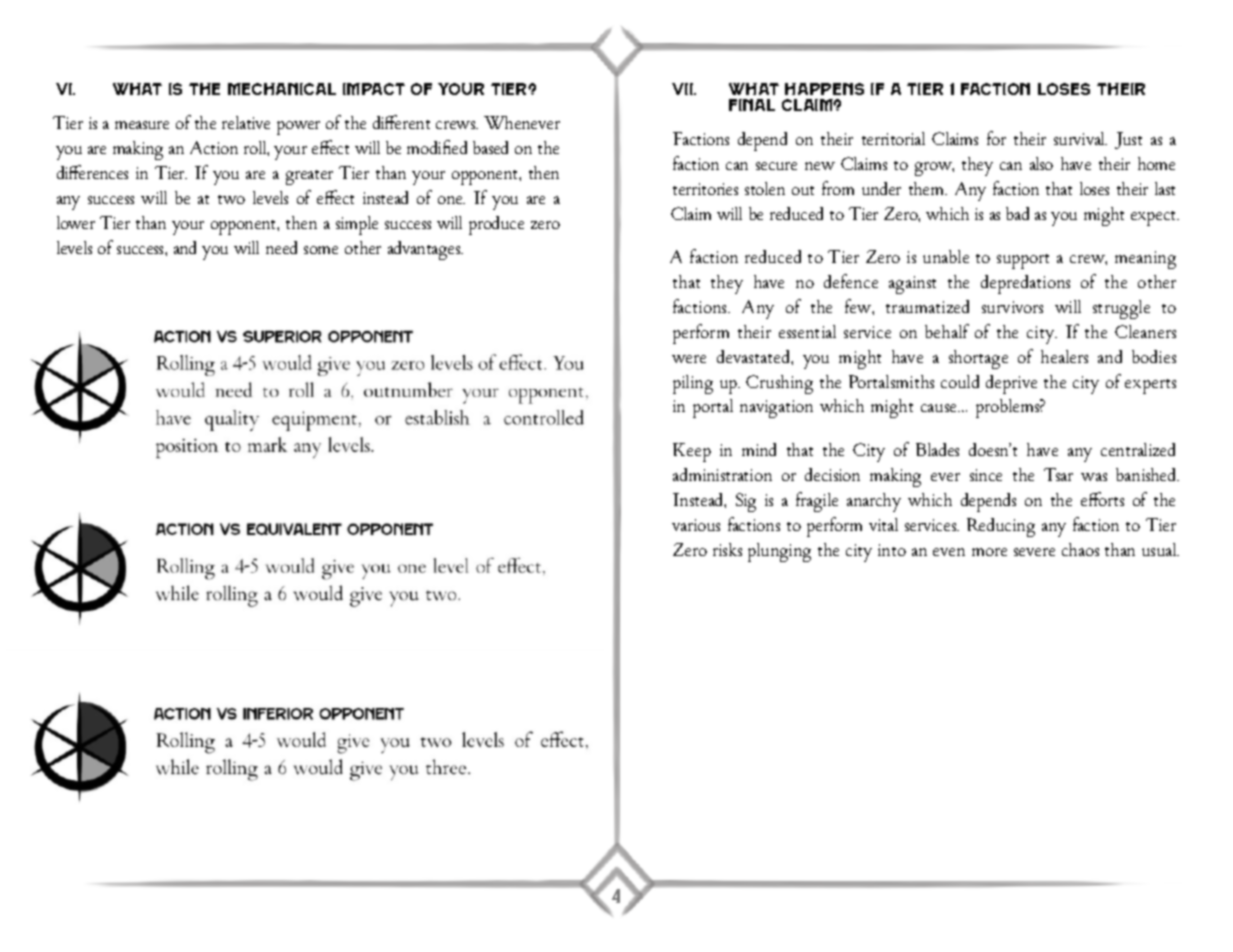  I want to click on survival, so click(1080, 138).
